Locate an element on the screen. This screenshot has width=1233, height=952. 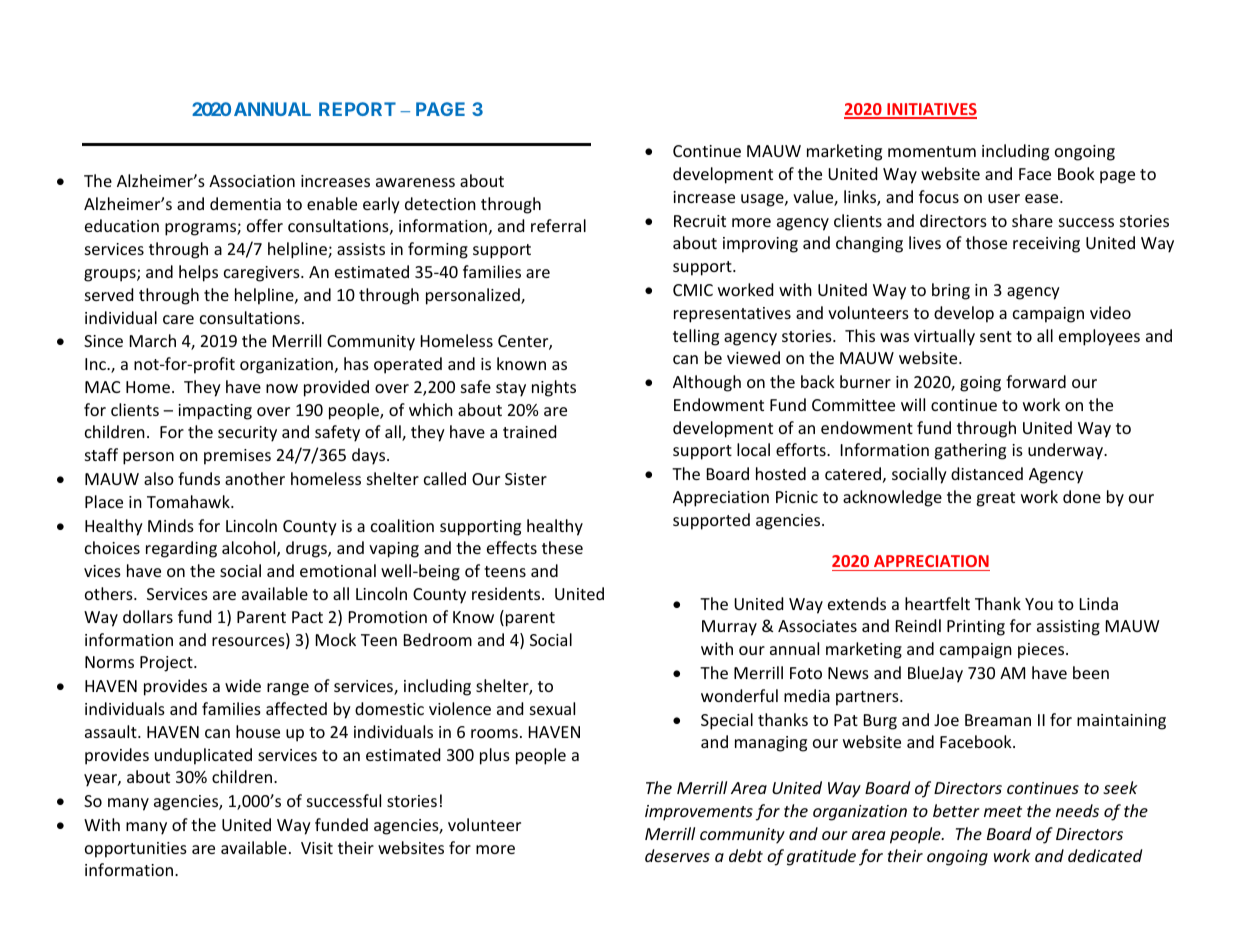
momentum is located at coordinates (932, 151).
